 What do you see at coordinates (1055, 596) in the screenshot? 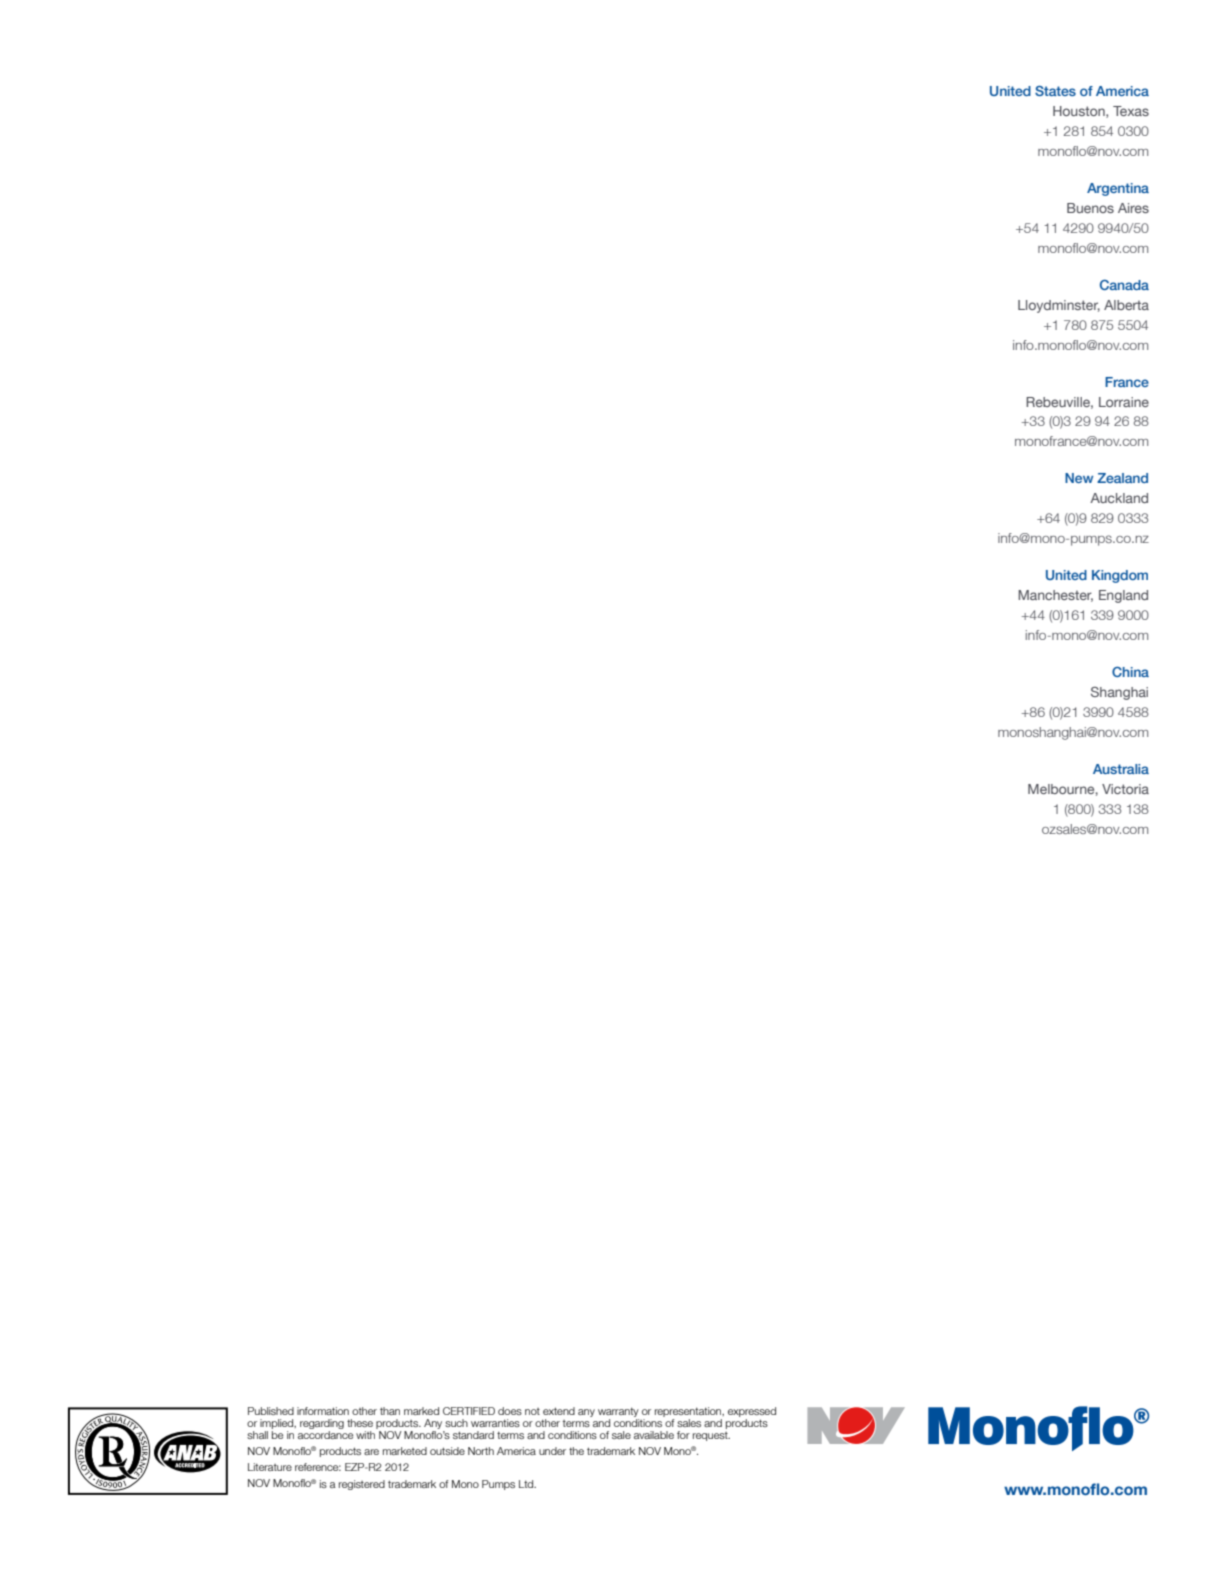
I see `Manchester` at bounding box center [1055, 596].
